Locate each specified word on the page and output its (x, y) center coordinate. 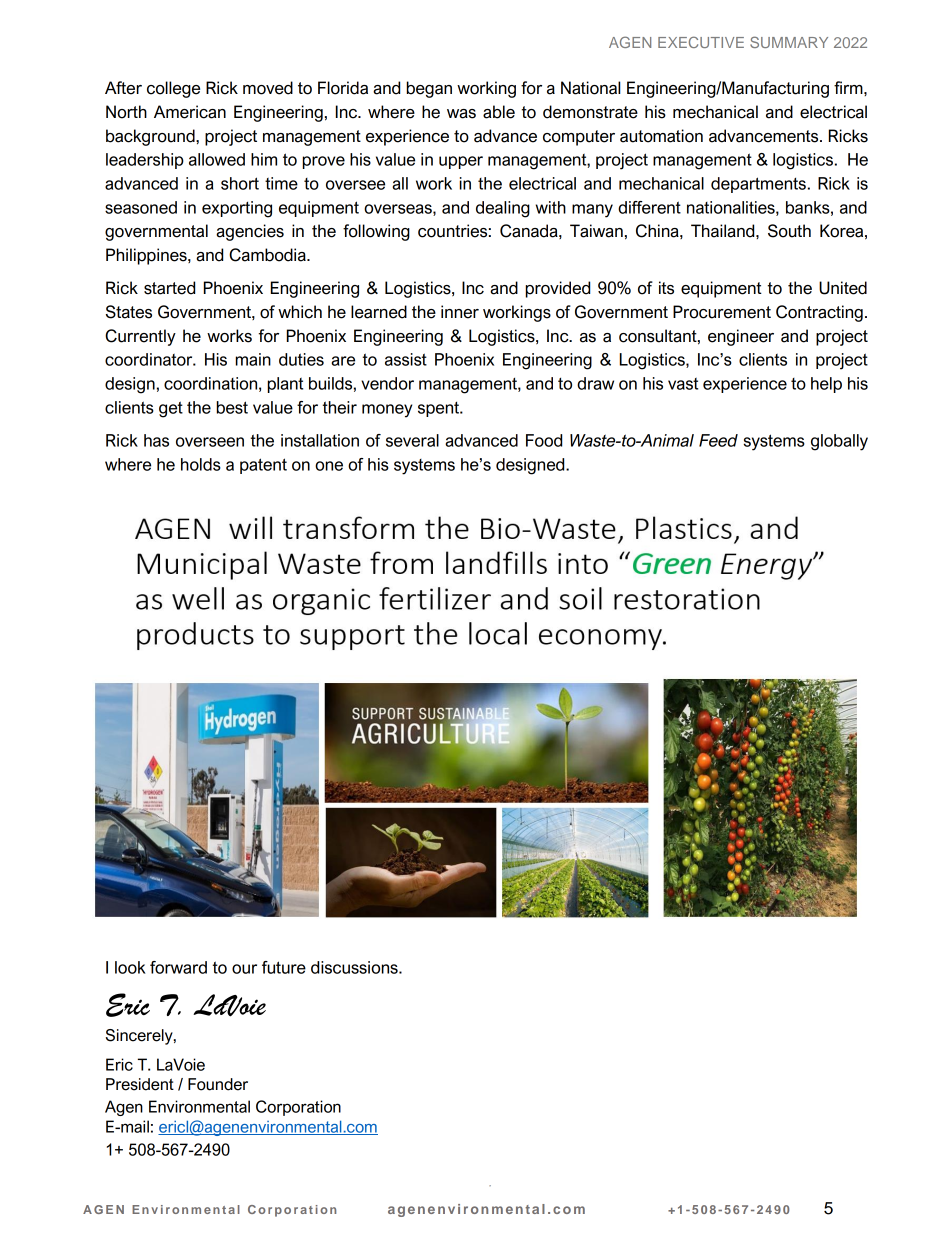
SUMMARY (789, 42)
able (499, 112)
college (173, 89)
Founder (218, 1084)
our (244, 969)
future (284, 967)
